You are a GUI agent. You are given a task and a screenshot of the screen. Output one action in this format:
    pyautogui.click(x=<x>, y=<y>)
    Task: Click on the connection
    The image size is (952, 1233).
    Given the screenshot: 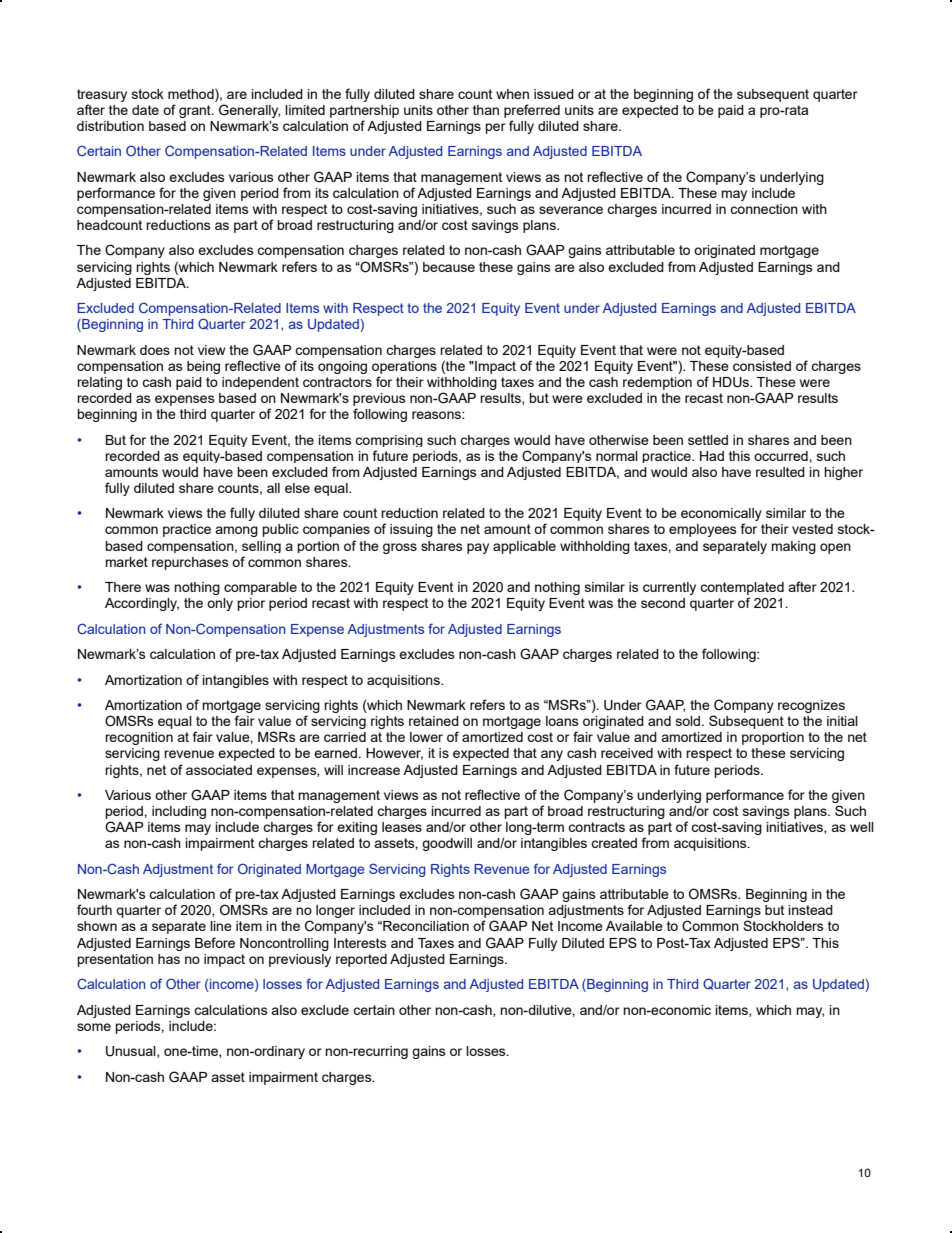 What is the action you would take?
    pyautogui.click(x=764, y=209)
